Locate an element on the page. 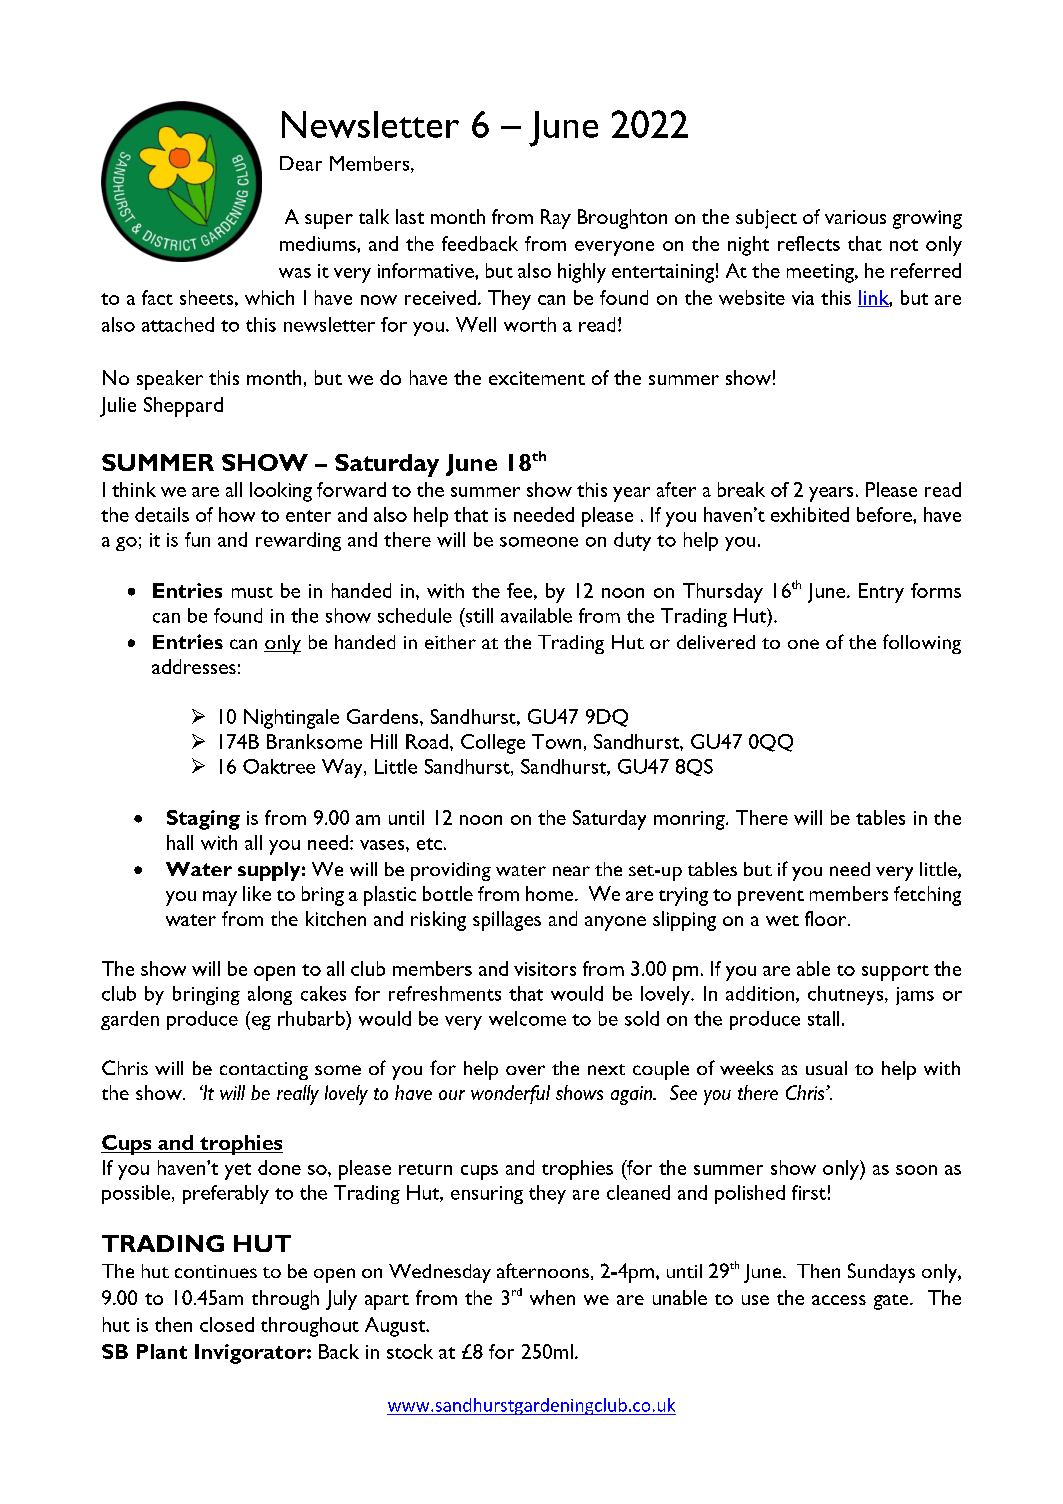  Town is located at coordinates (556, 741).
